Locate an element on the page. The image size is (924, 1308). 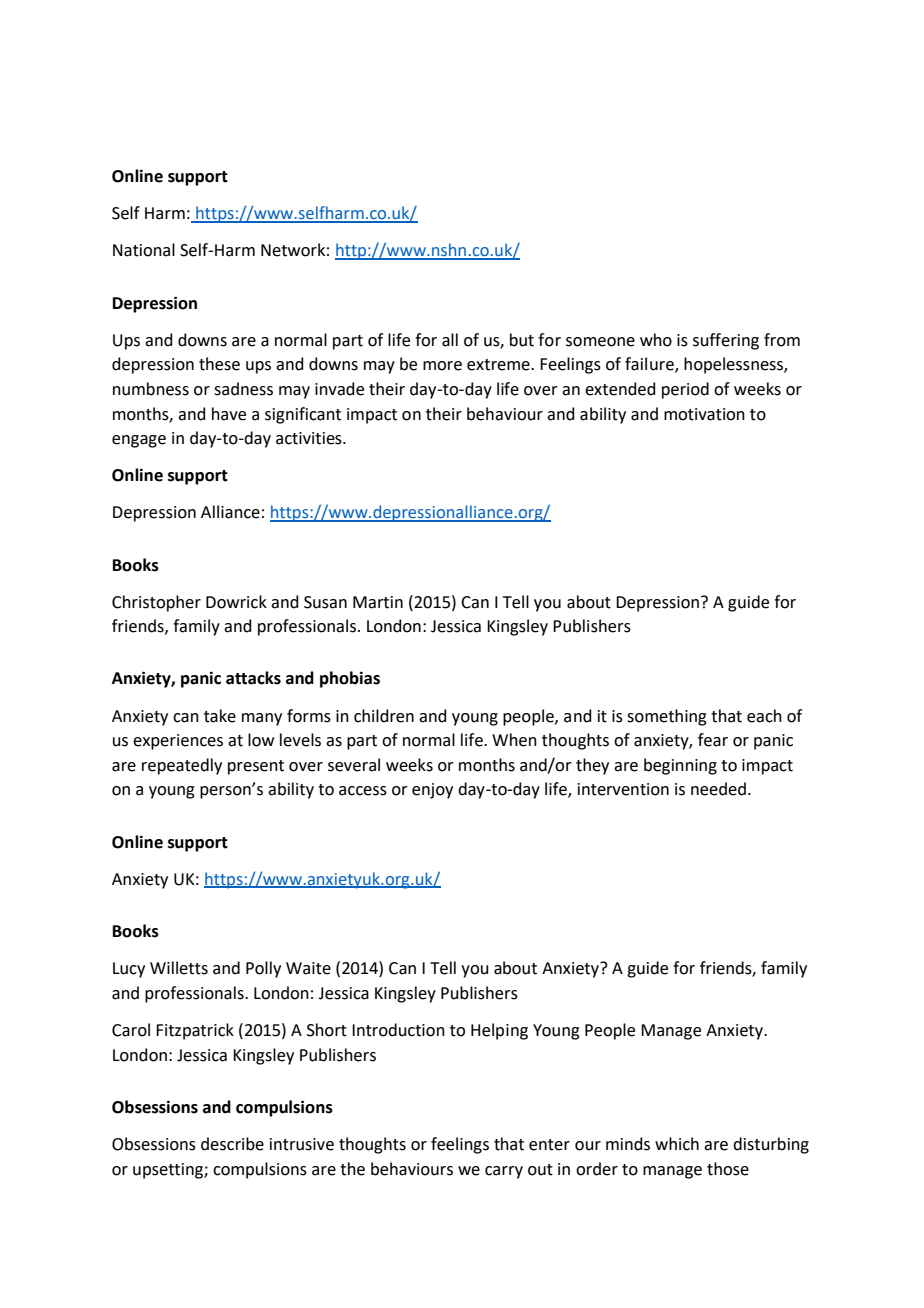
enjoy is located at coordinates (432, 791).
